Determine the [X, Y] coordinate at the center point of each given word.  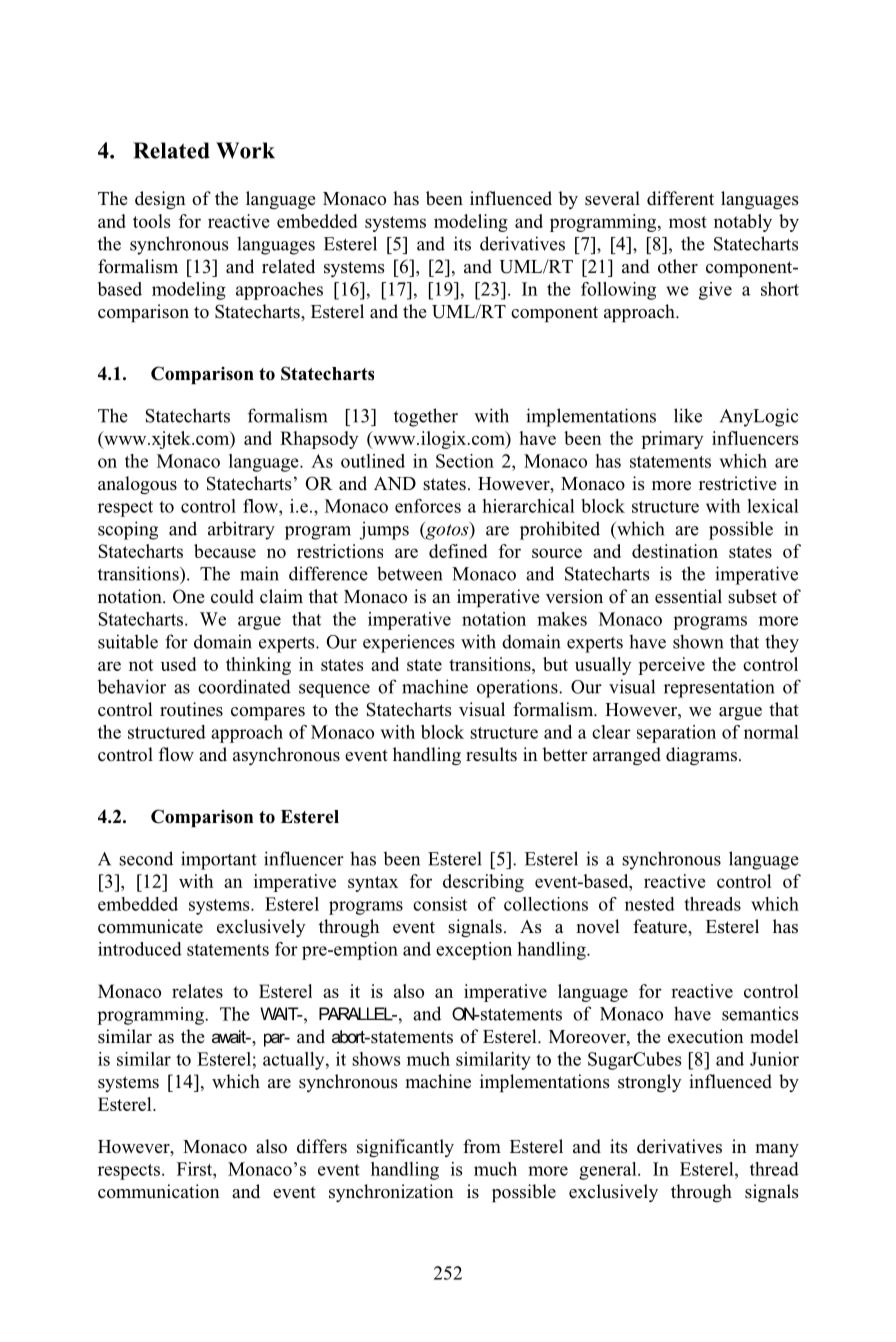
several [612, 198]
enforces [428, 506]
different [680, 198]
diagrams [701, 756]
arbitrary [241, 530]
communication [159, 1191]
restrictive [737, 483]
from [482, 1146]
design [160, 200]
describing [483, 883]
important [219, 860]
